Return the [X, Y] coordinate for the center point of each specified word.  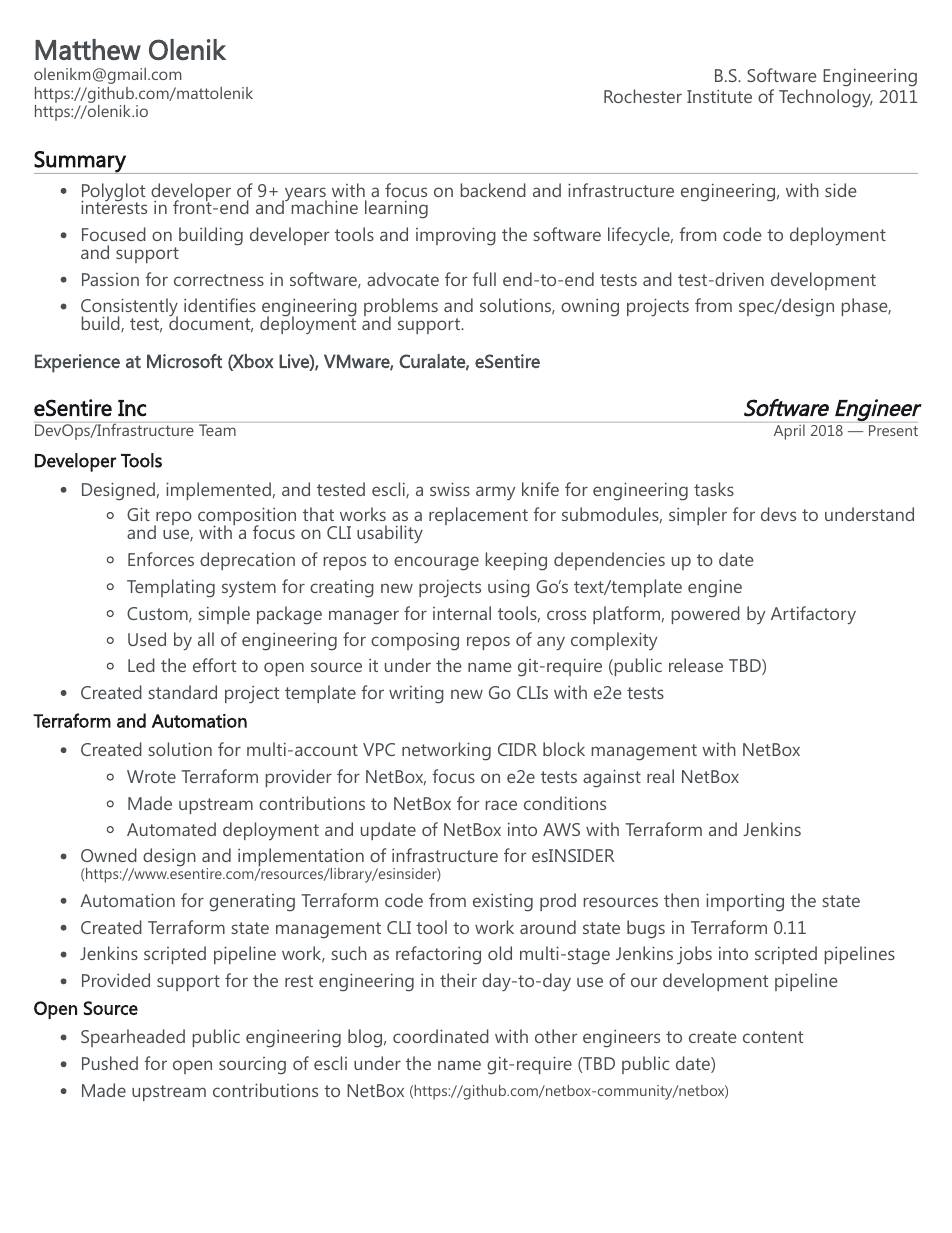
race [501, 805]
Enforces [161, 559]
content [773, 1037]
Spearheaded [133, 1038]
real [660, 776]
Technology [826, 98]
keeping [516, 561]
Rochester [643, 96]
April [789, 432]
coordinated [441, 1036]
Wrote [151, 776]
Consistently [129, 309]
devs [778, 514]
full [484, 279]
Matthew [88, 49]
